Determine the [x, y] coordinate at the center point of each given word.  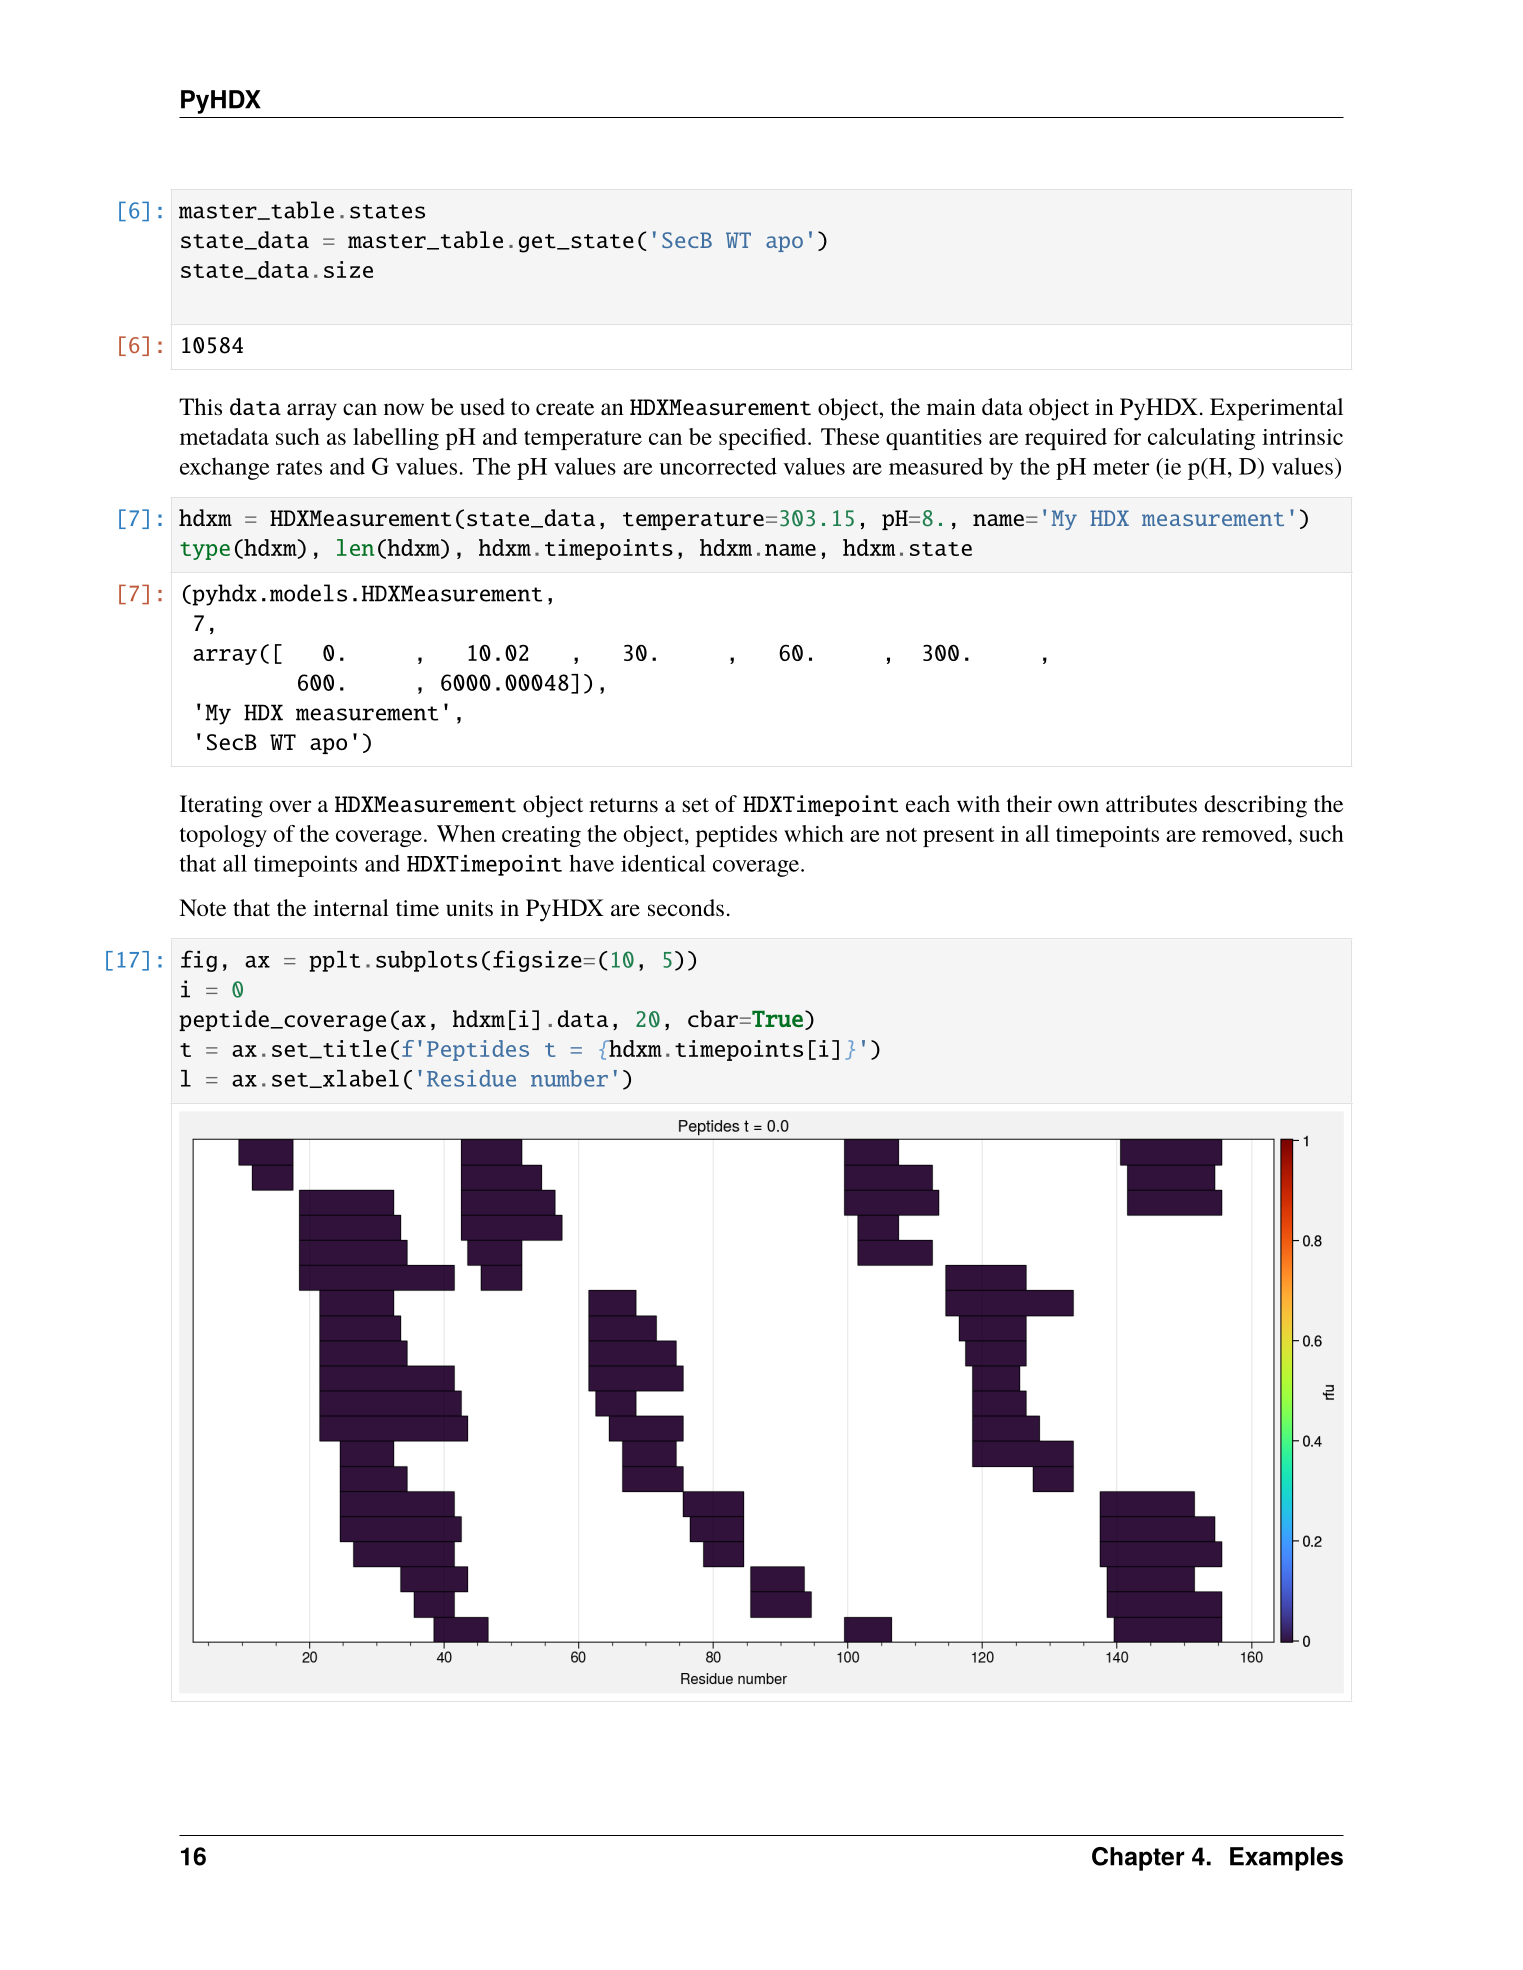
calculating [1201, 439]
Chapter [1138, 1859]
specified [764, 439]
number [569, 1078]
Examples [1286, 1859]
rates [299, 467]
